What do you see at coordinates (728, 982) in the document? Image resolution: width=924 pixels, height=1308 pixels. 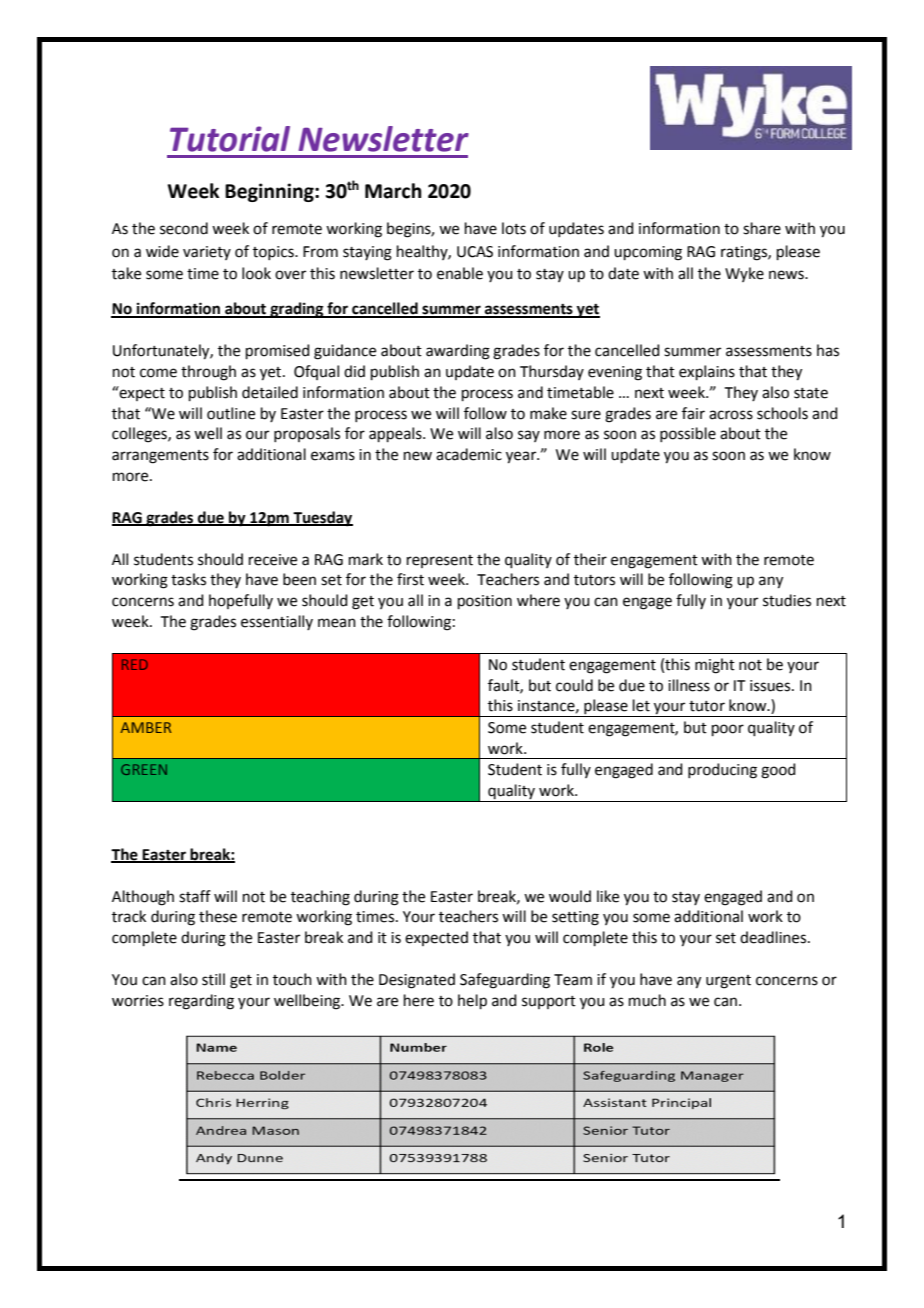 I see `urgent` at bounding box center [728, 982].
